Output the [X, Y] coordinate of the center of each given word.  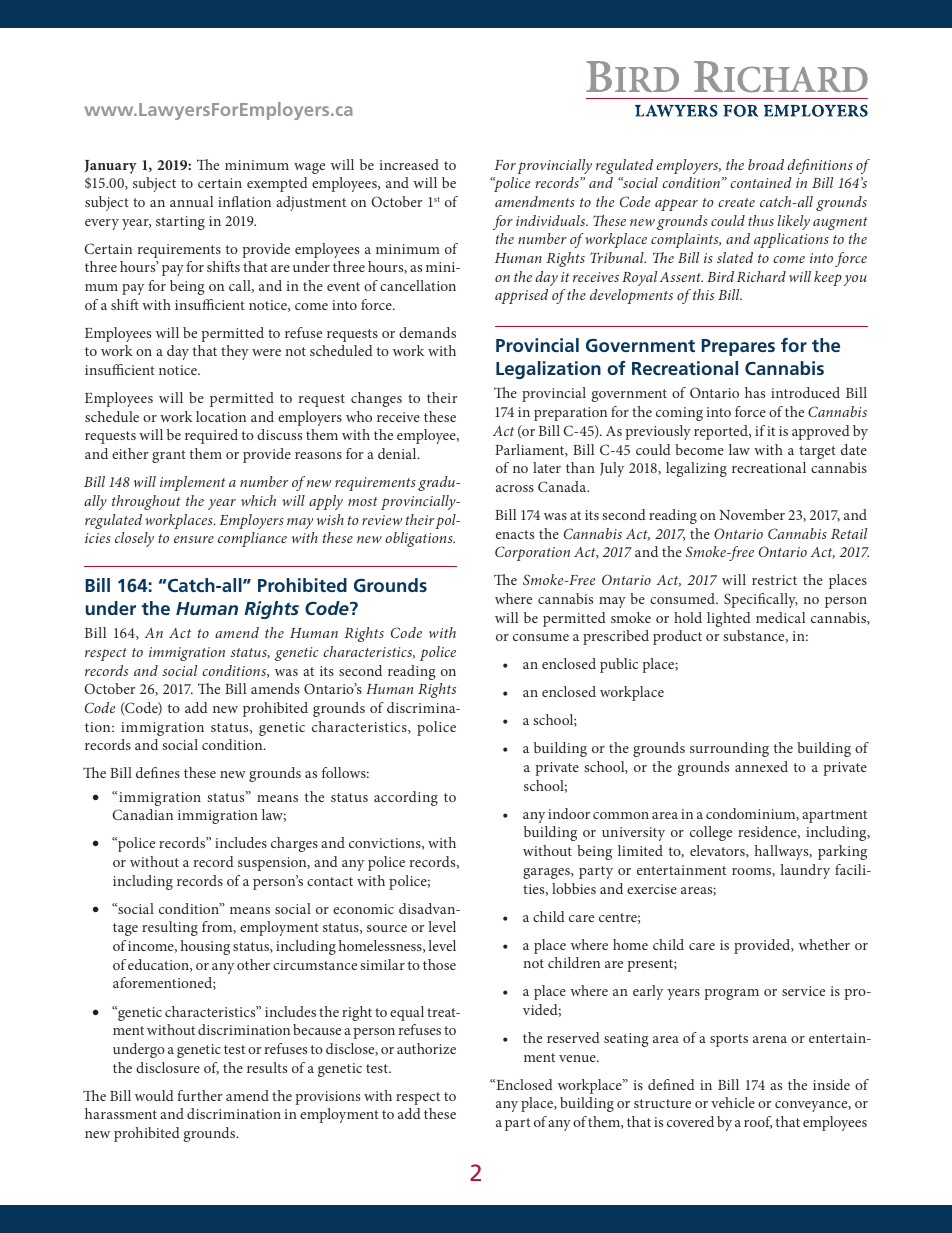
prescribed [616, 637]
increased [409, 164]
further [199, 1095]
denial [398, 453]
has [755, 392]
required [211, 436]
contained [761, 182]
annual [191, 201]
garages [547, 873]
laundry [805, 871]
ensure [194, 539]
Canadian [142, 814]
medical [780, 617]
